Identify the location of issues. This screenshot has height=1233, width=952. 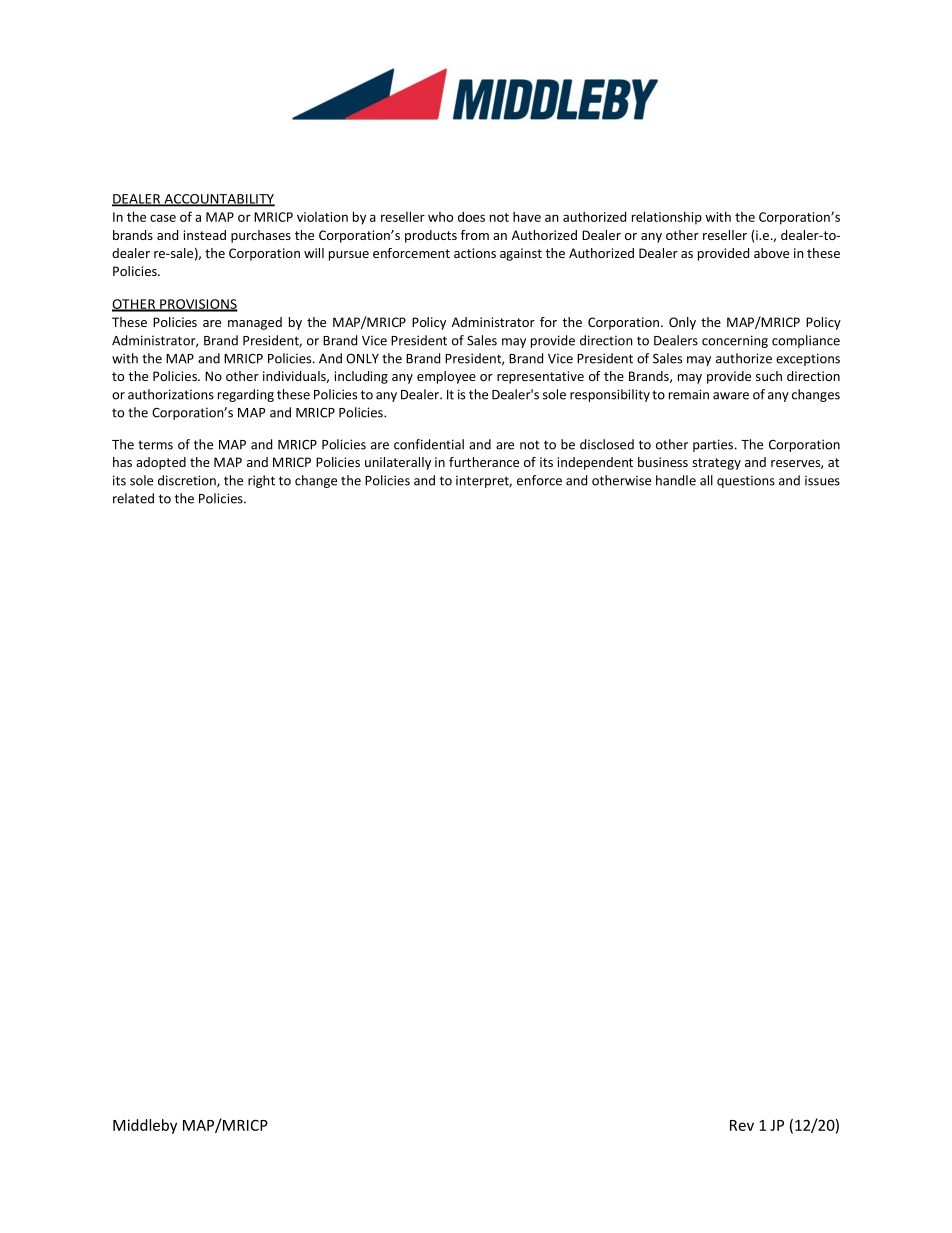
(822, 480).
